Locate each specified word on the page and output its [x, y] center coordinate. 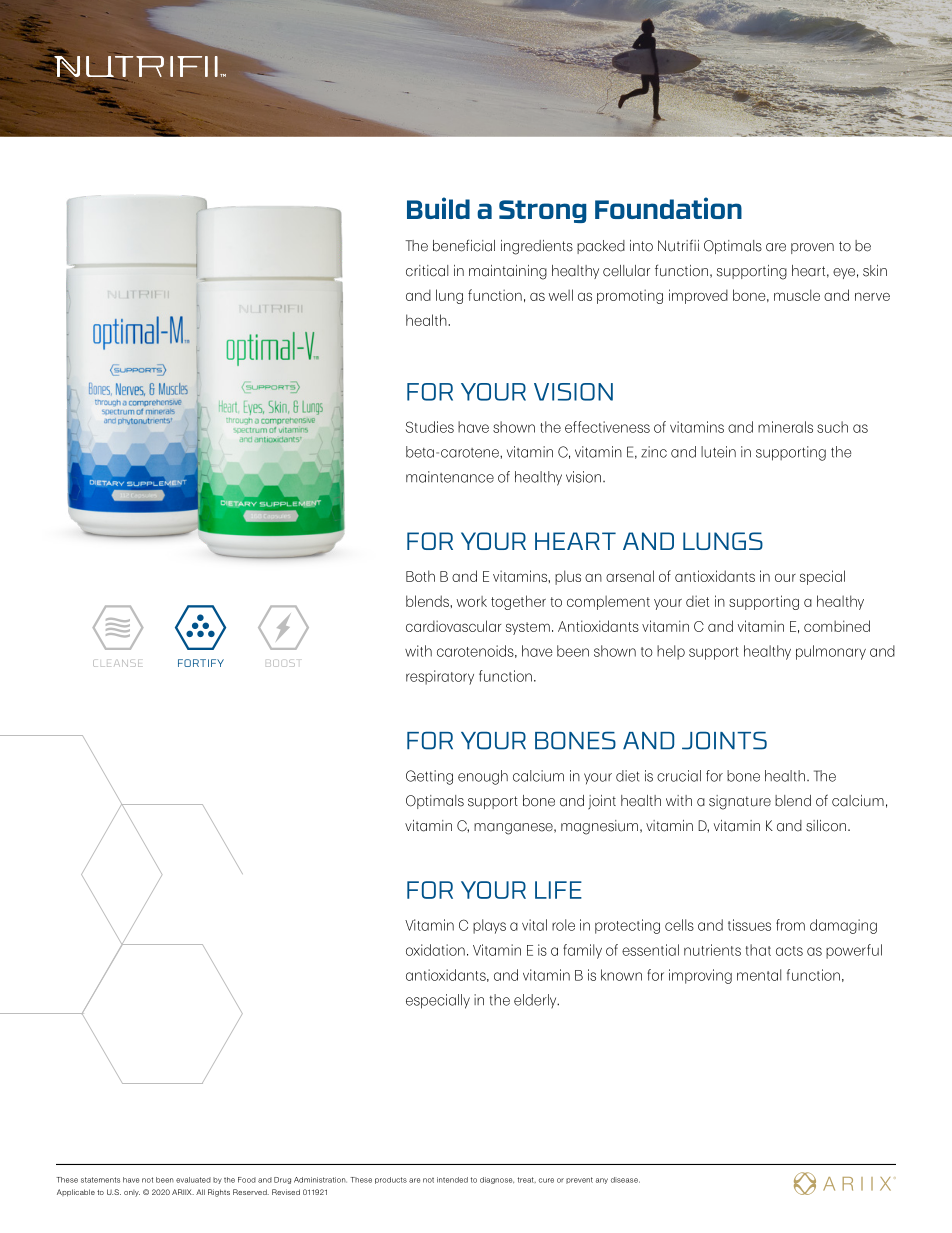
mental [759, 975]
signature [740, 802]
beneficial [464, 245]
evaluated [193, 1180]
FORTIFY [201, 663]
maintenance [450, 477]
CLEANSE [117, 663]
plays [489, 926]
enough [483, 777]
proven [812, 248]
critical [427, 271]
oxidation [435, 950]
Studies [430, 427]
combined [837, 626]
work [471, 601]
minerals [785, 427]
